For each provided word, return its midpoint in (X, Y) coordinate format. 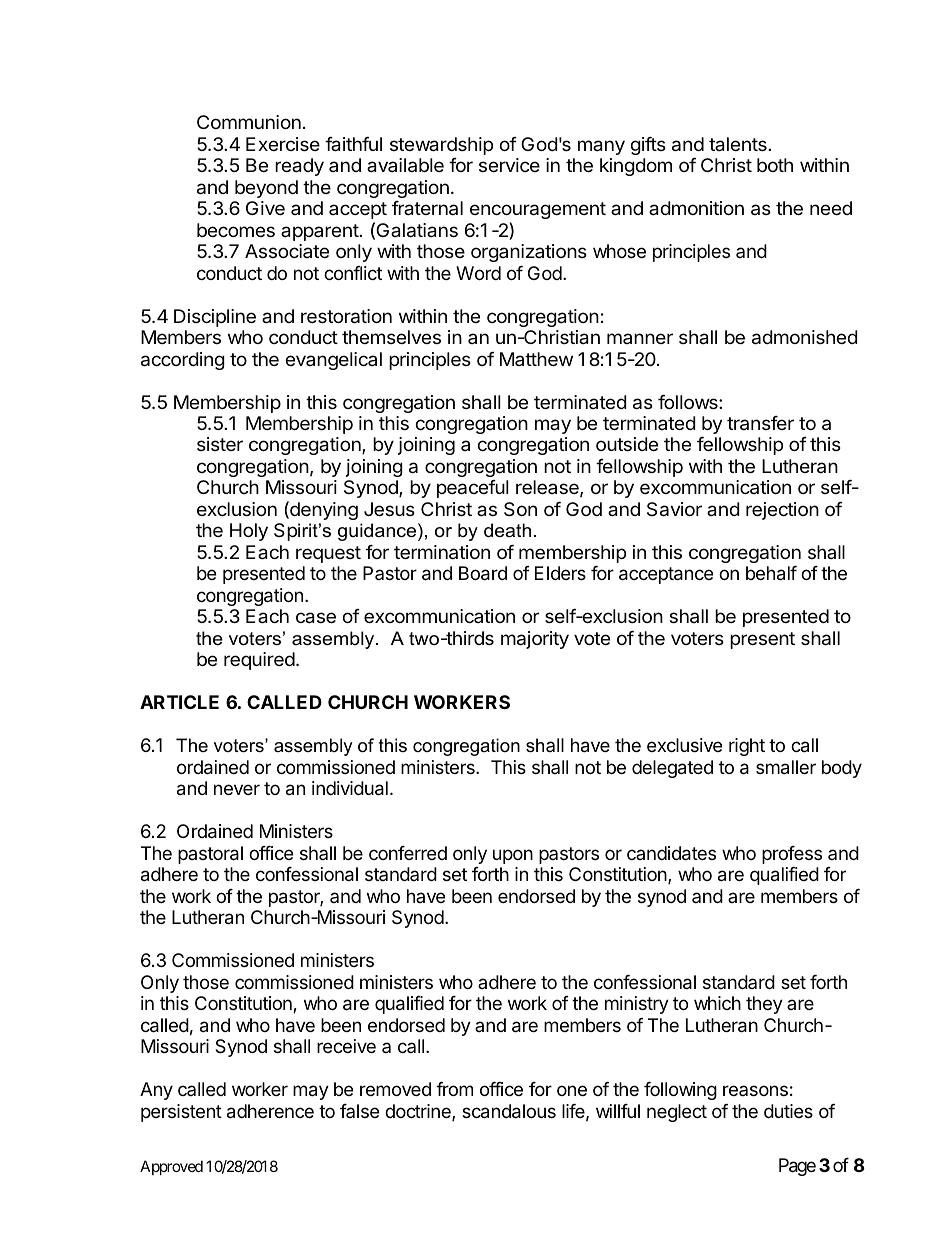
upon (513, 856)
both (775, 165)
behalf (771, 573)
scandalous (509, 1111)
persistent (181, 1113)
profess (792, 855)
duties (788, 1111)
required (259, 661)
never (237, 789)
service (509, 165)
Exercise (283, 144)
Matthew (536, 359)
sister (220, 444)
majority (535, 640)
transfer (760, 423)
